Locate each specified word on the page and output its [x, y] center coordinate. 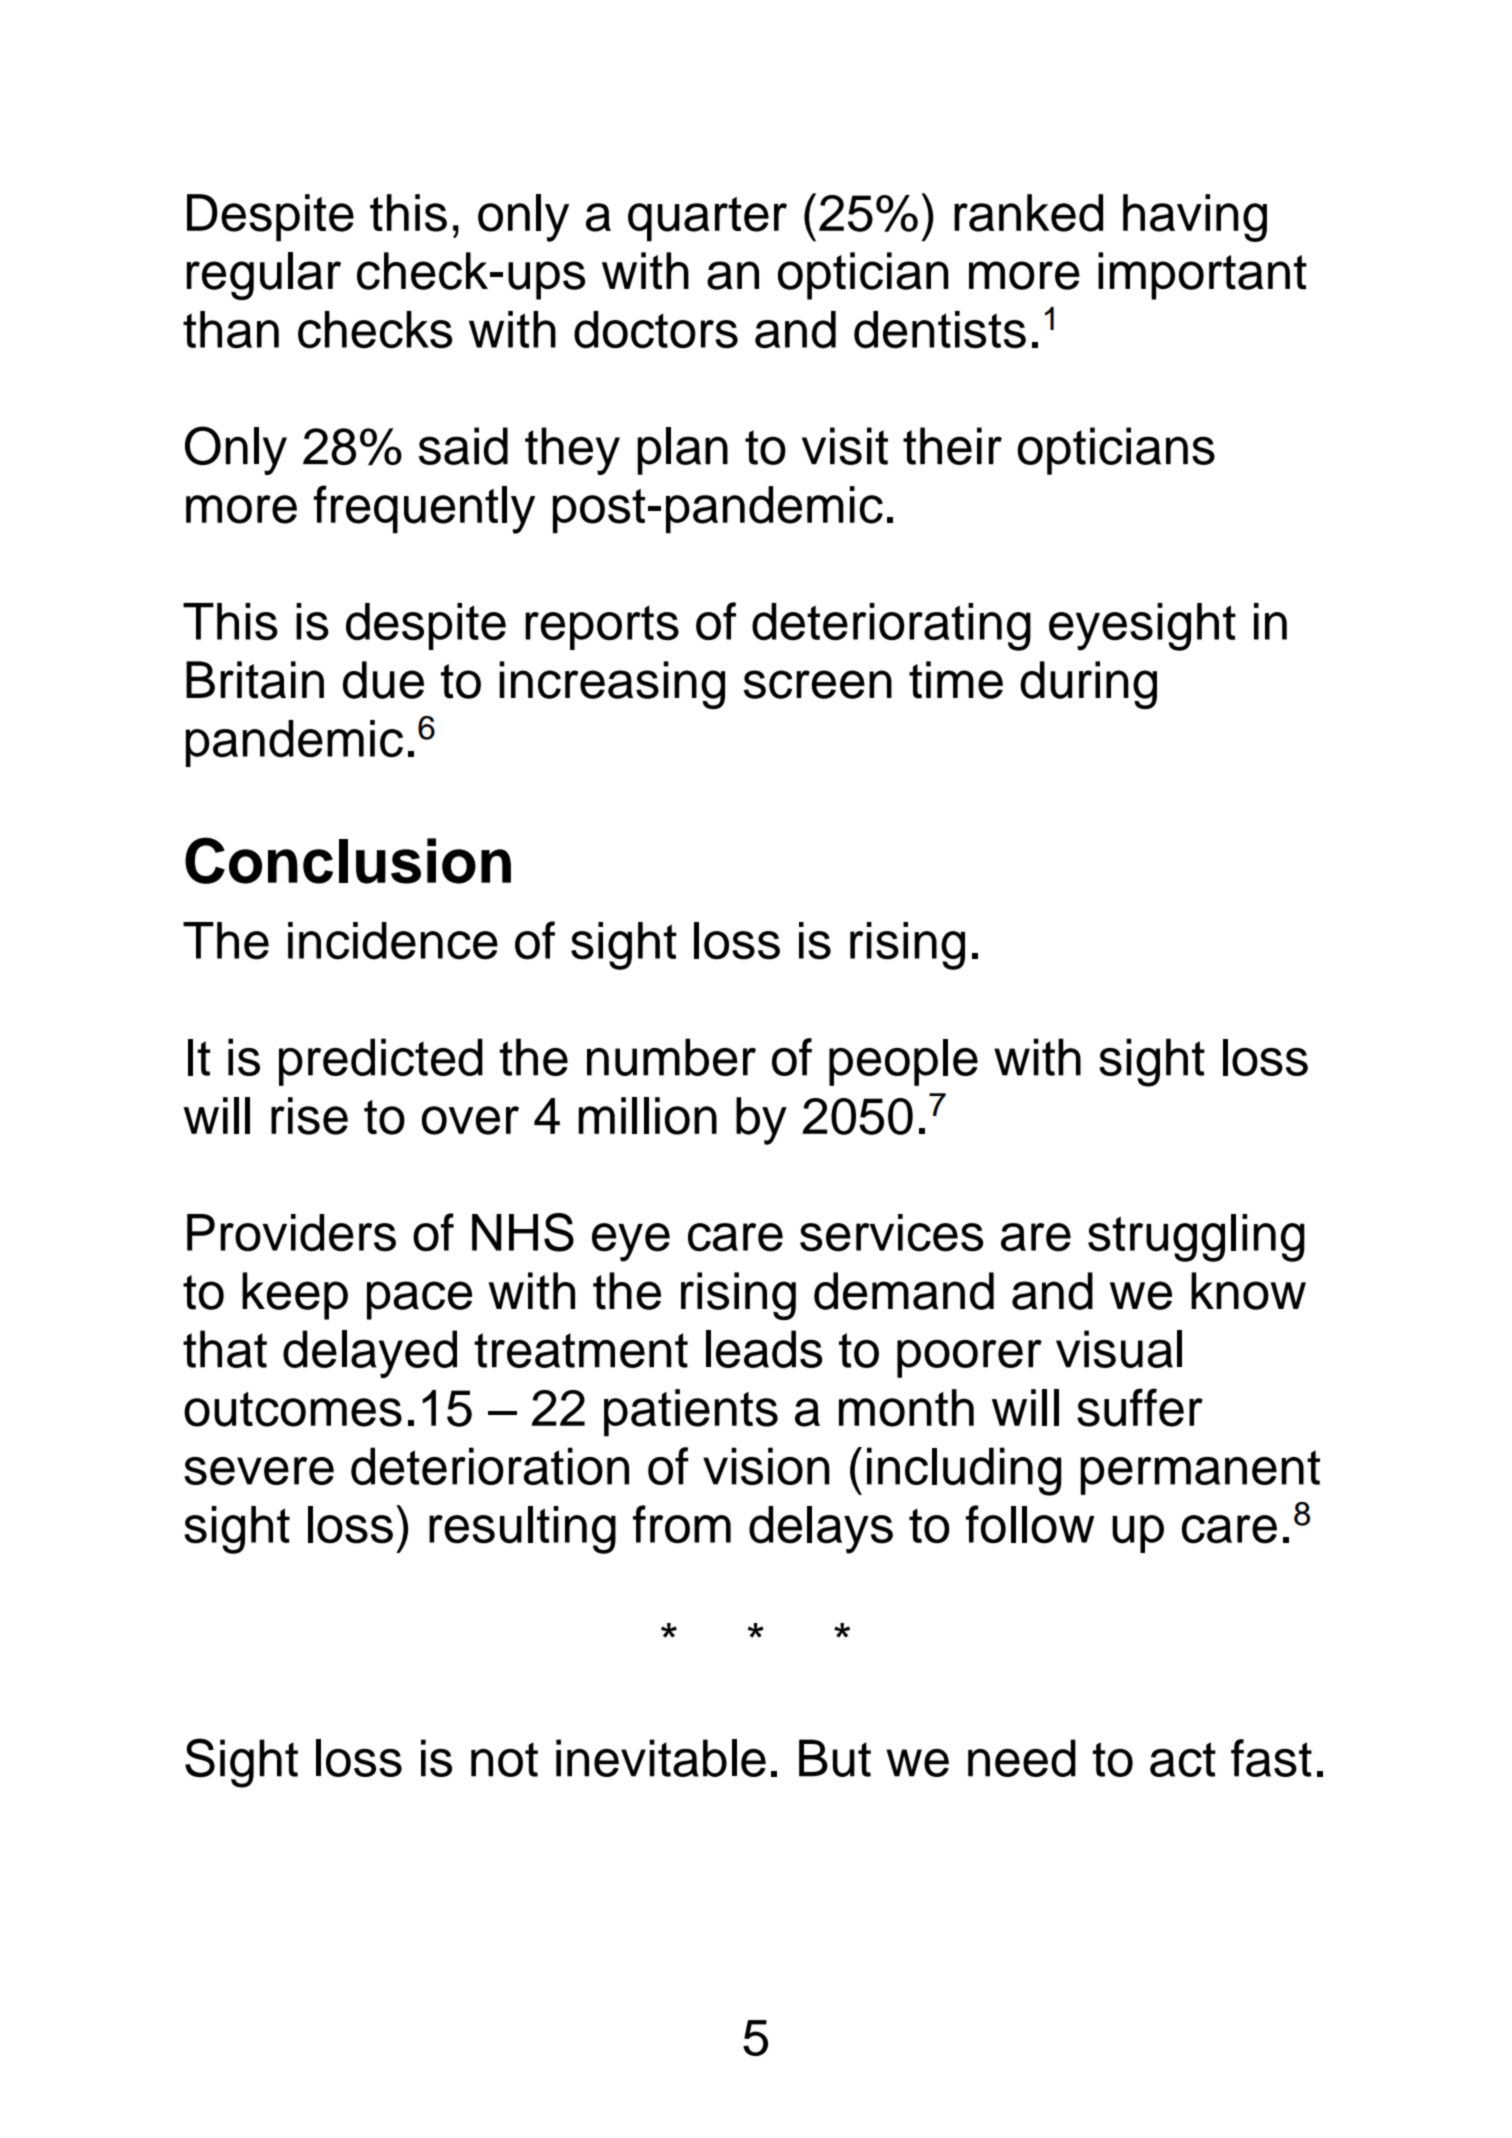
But [835, 1758]
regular [264, 276]
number [671, 1057]
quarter [707, 219]
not [504, 1759]
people [903, 1062]
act [1183, 1759]
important [1202, 276]
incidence [393, 941]
